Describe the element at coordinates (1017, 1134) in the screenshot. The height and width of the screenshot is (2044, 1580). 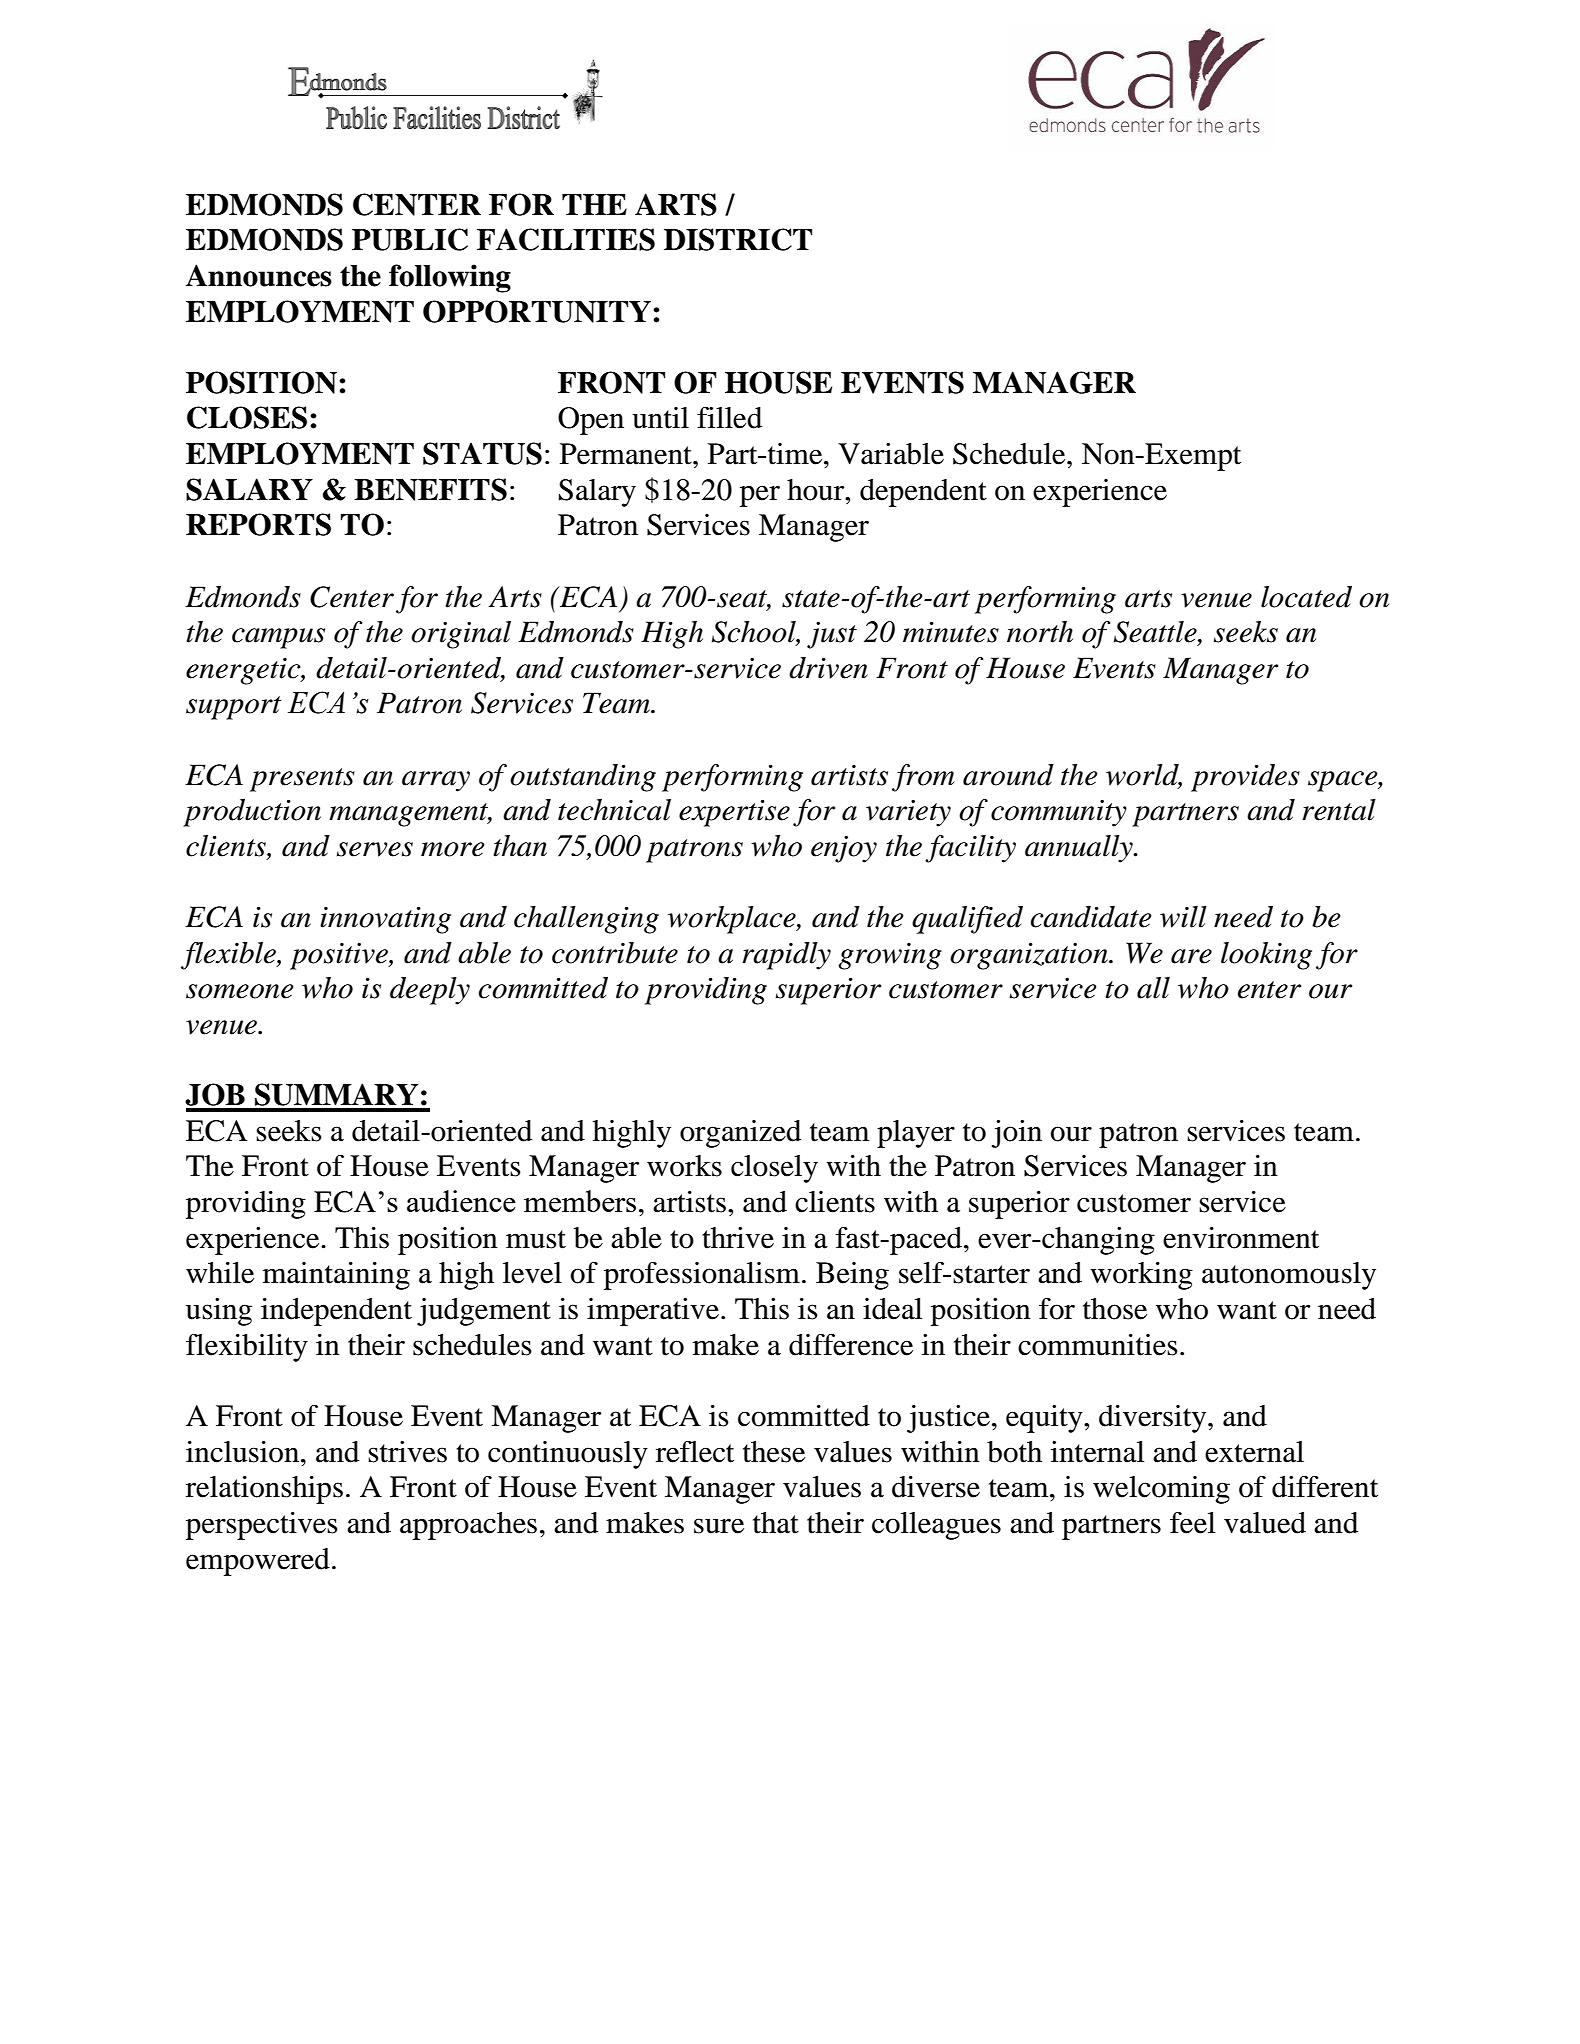
I see `join` at that location.
